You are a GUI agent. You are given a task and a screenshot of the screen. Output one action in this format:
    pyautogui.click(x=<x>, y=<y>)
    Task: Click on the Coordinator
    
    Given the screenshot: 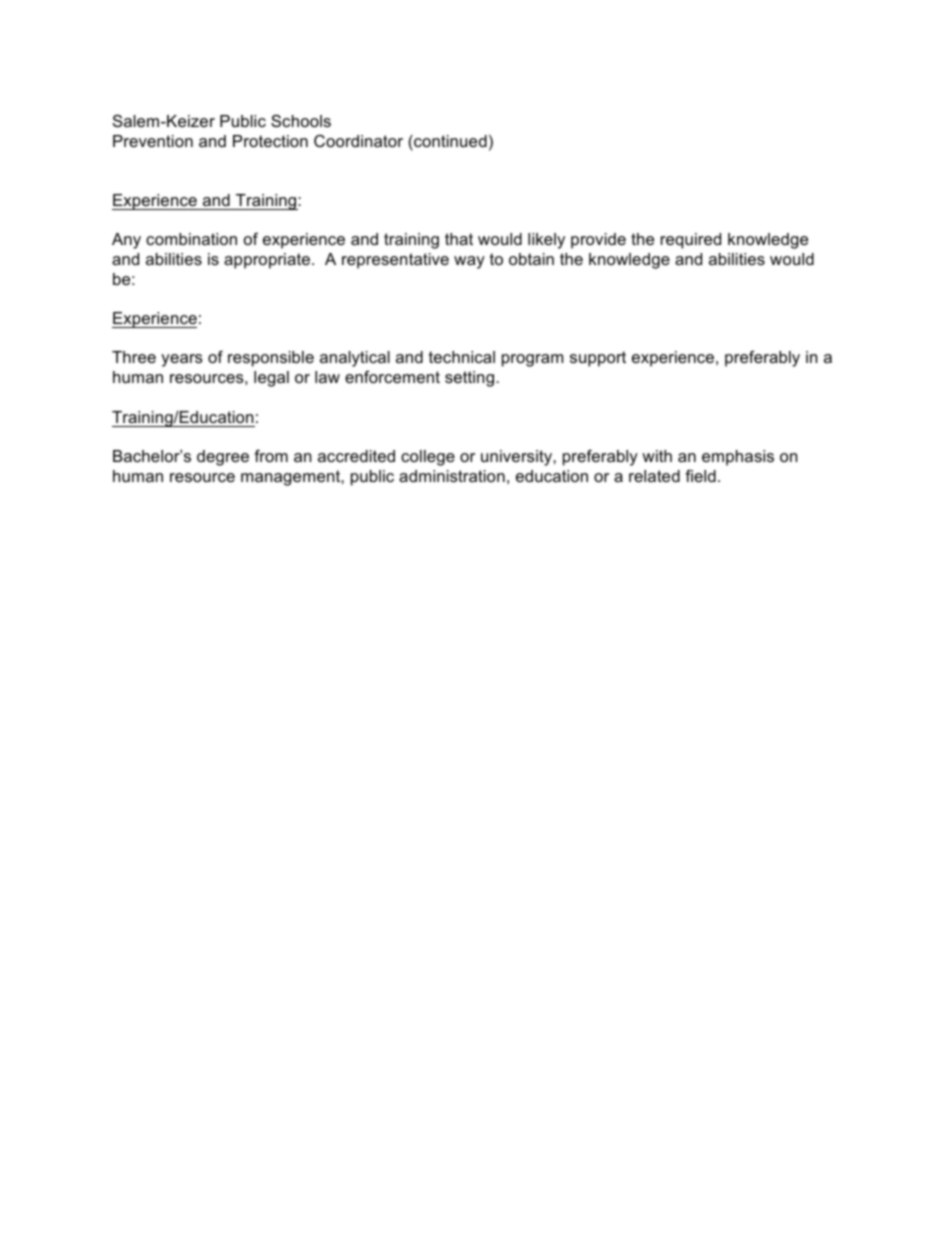 What is the action you would take?
    pyautogui.click(x=358, y=141)
